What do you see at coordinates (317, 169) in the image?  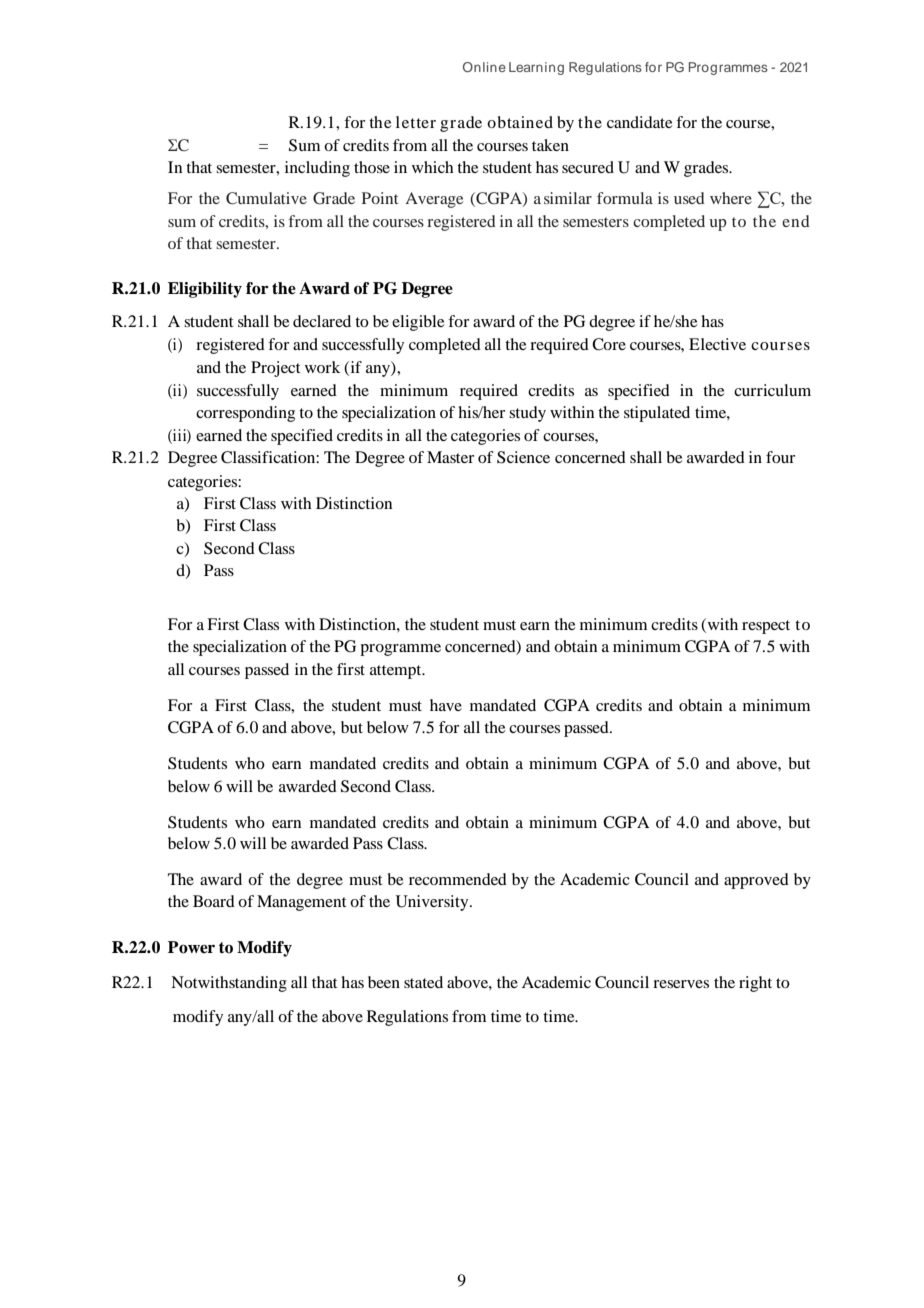 I see `including` at bounding box center [317, 169].
